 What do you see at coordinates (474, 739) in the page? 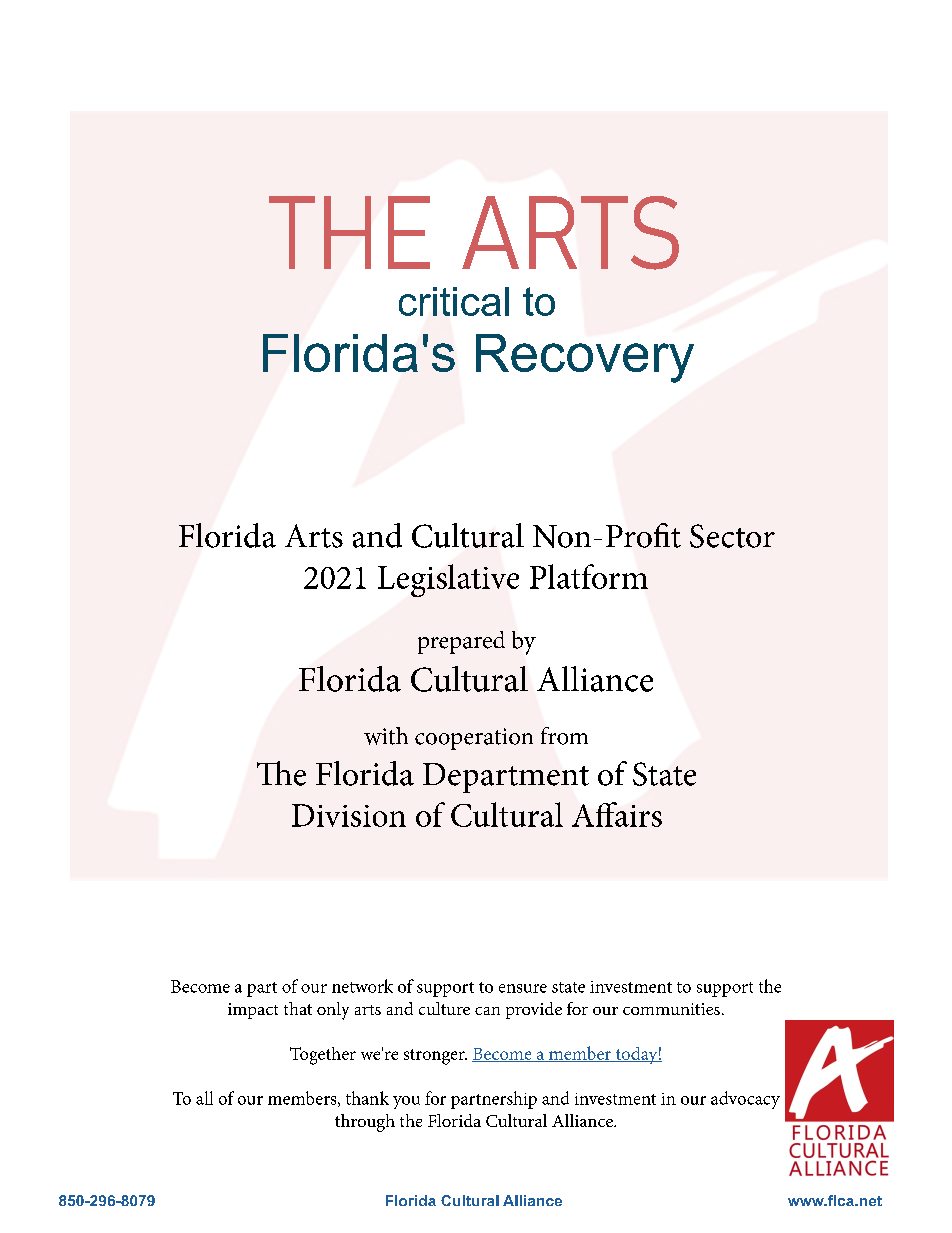
I see `cooperation` at bounding box center [474, 739].
